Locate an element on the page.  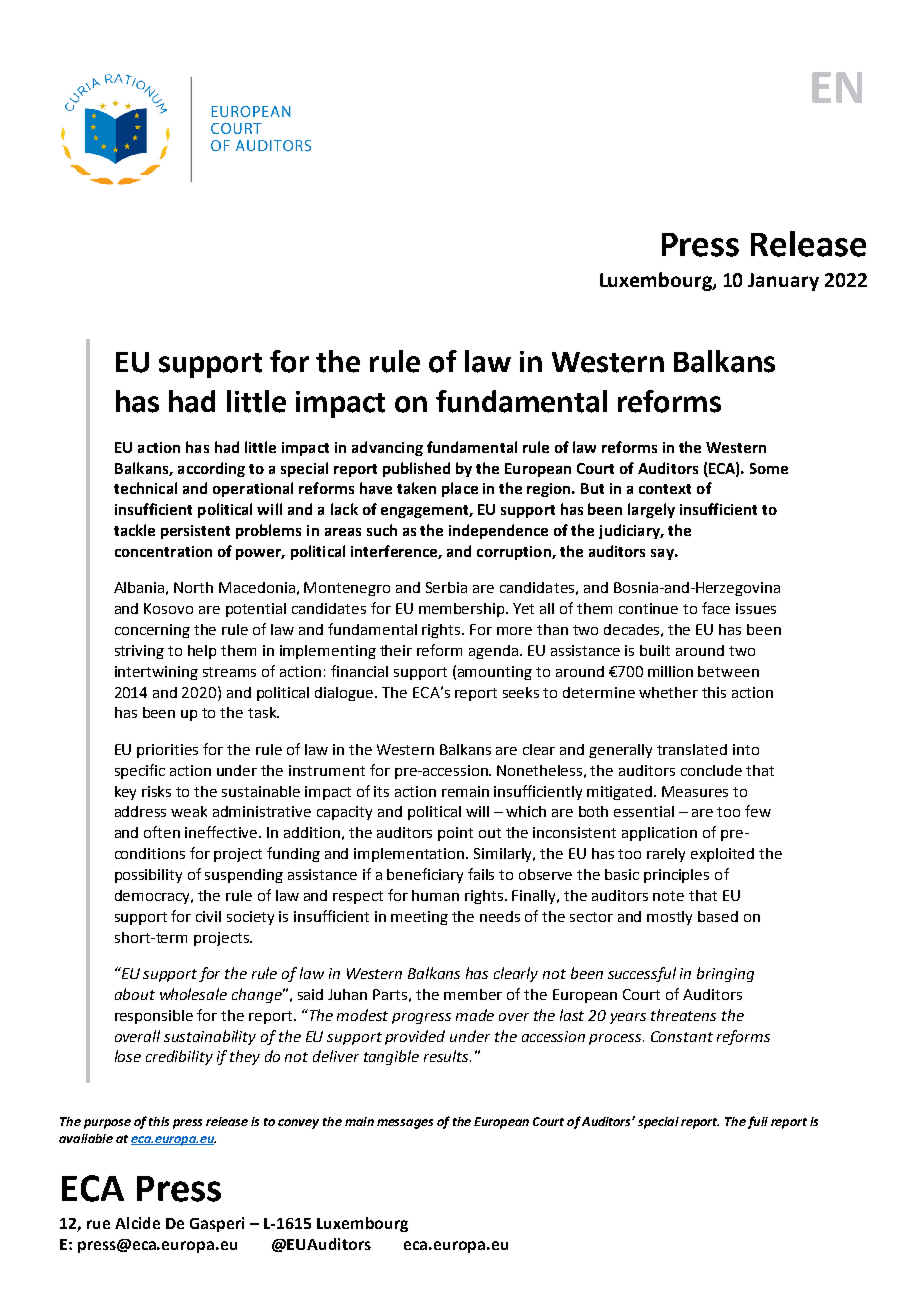
Kosovo is located at coordinates (168, 608).
